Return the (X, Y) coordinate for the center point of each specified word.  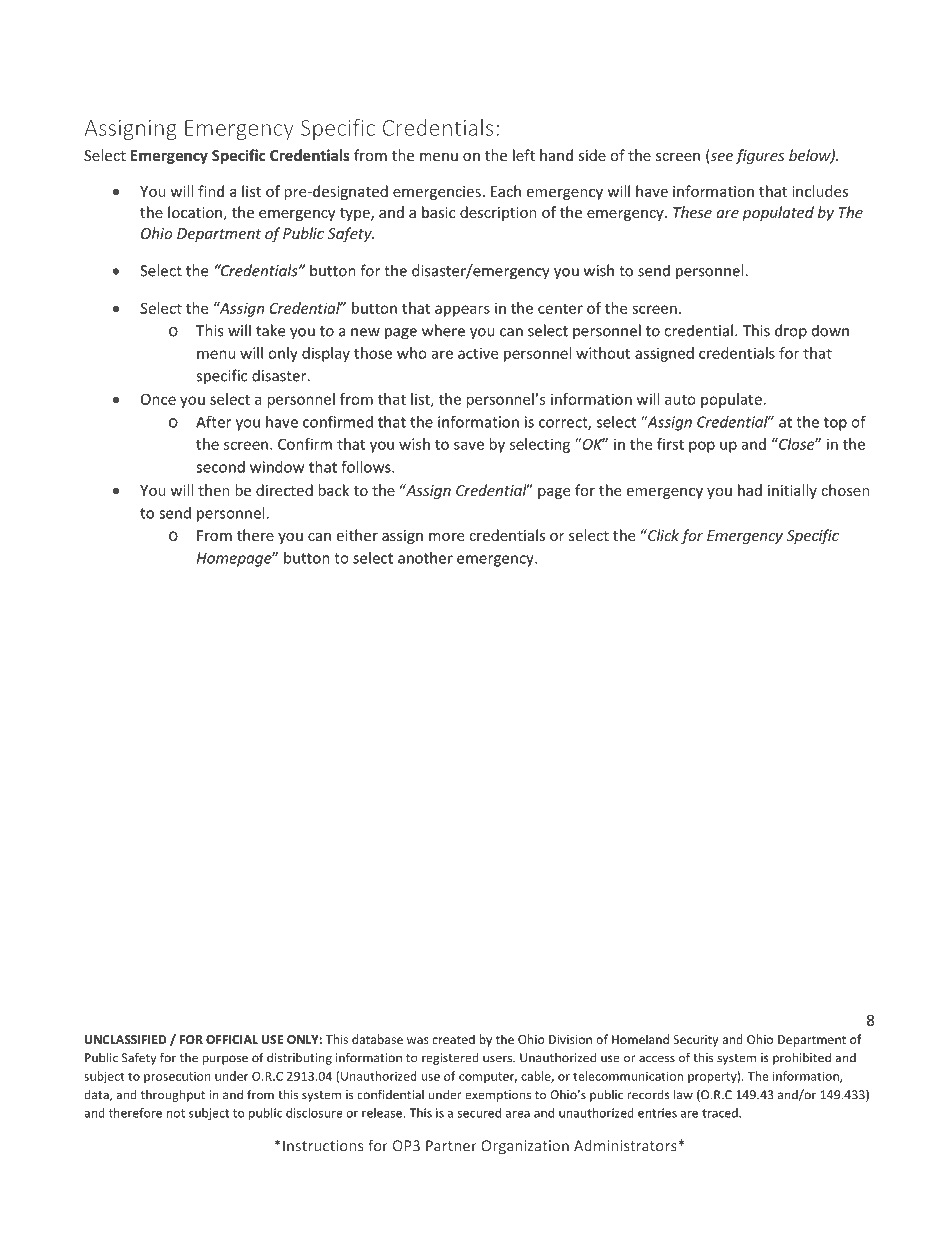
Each (506, 191)
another (425, 558)
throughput (173, 1095)
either (357, 535)
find (211, 191)
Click (662, 535)
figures (759, 156)
